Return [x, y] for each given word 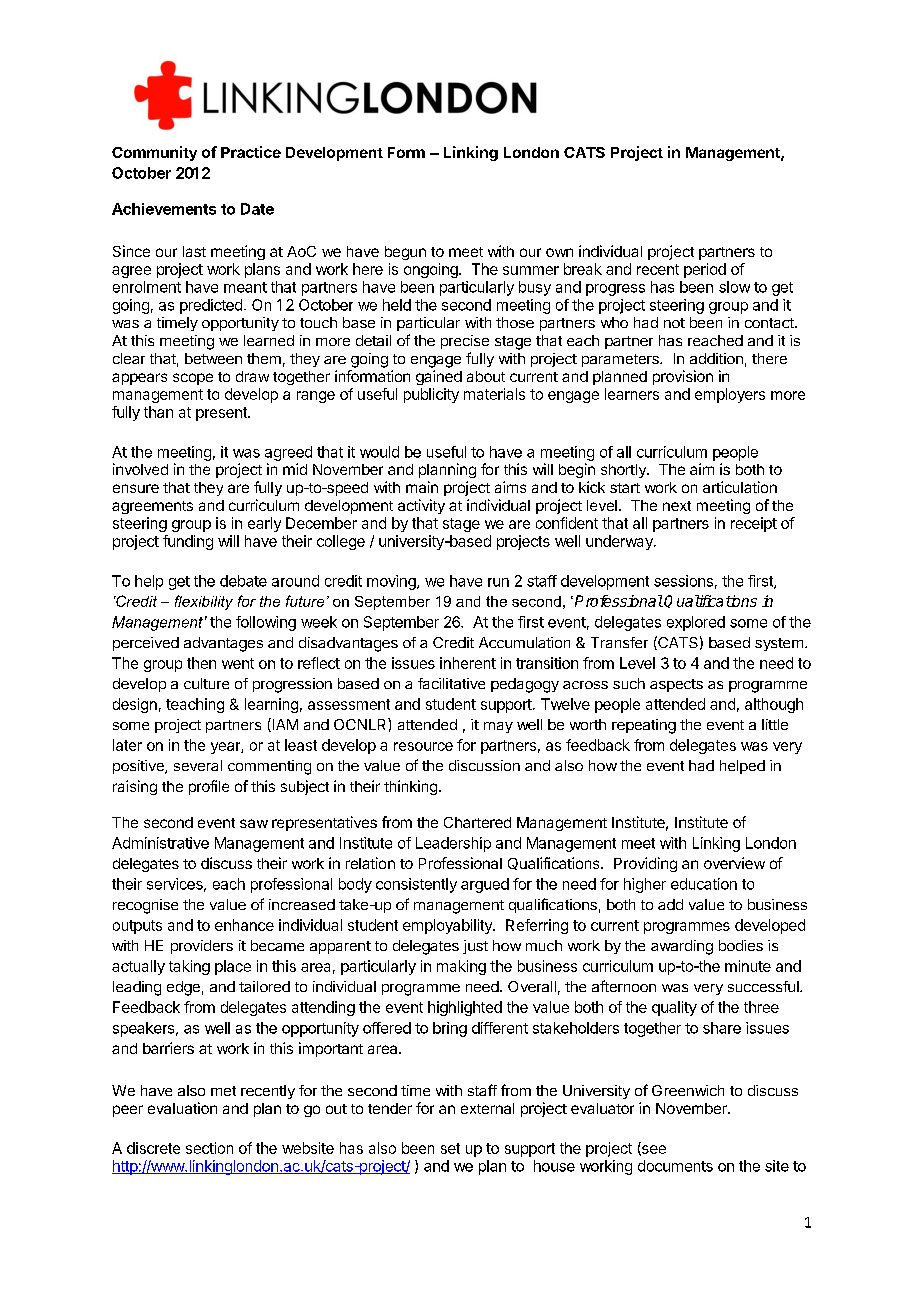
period [705, 270]
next [677, 506]
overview [734, 863]
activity [421, 506]
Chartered [477, 822]
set [450, 1148]
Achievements [164, 209]
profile [209, 787]
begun [405, 253]
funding [188, 542]
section [209, 1148]
